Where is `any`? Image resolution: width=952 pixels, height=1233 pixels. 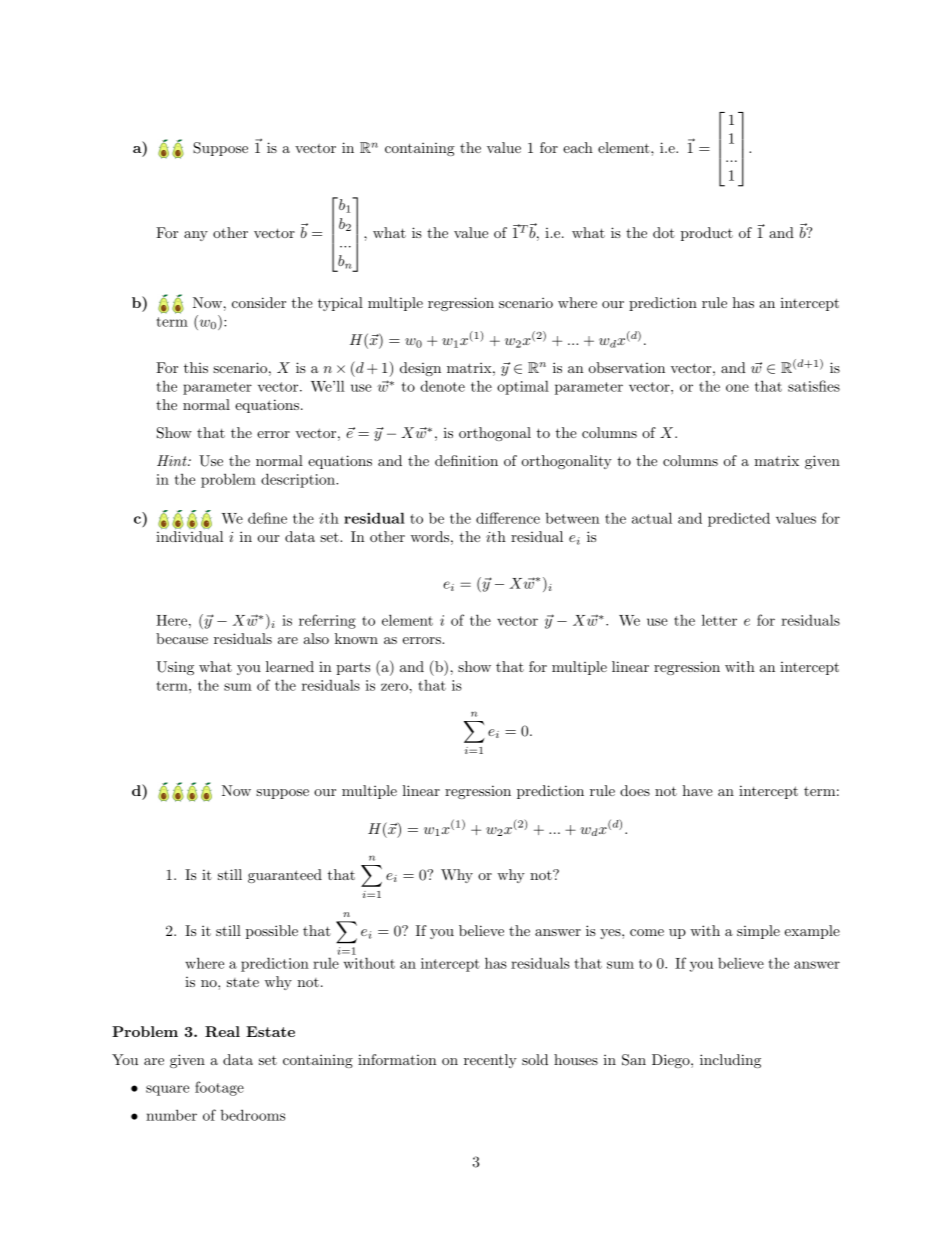 any is located at coordinates (196, 236).
